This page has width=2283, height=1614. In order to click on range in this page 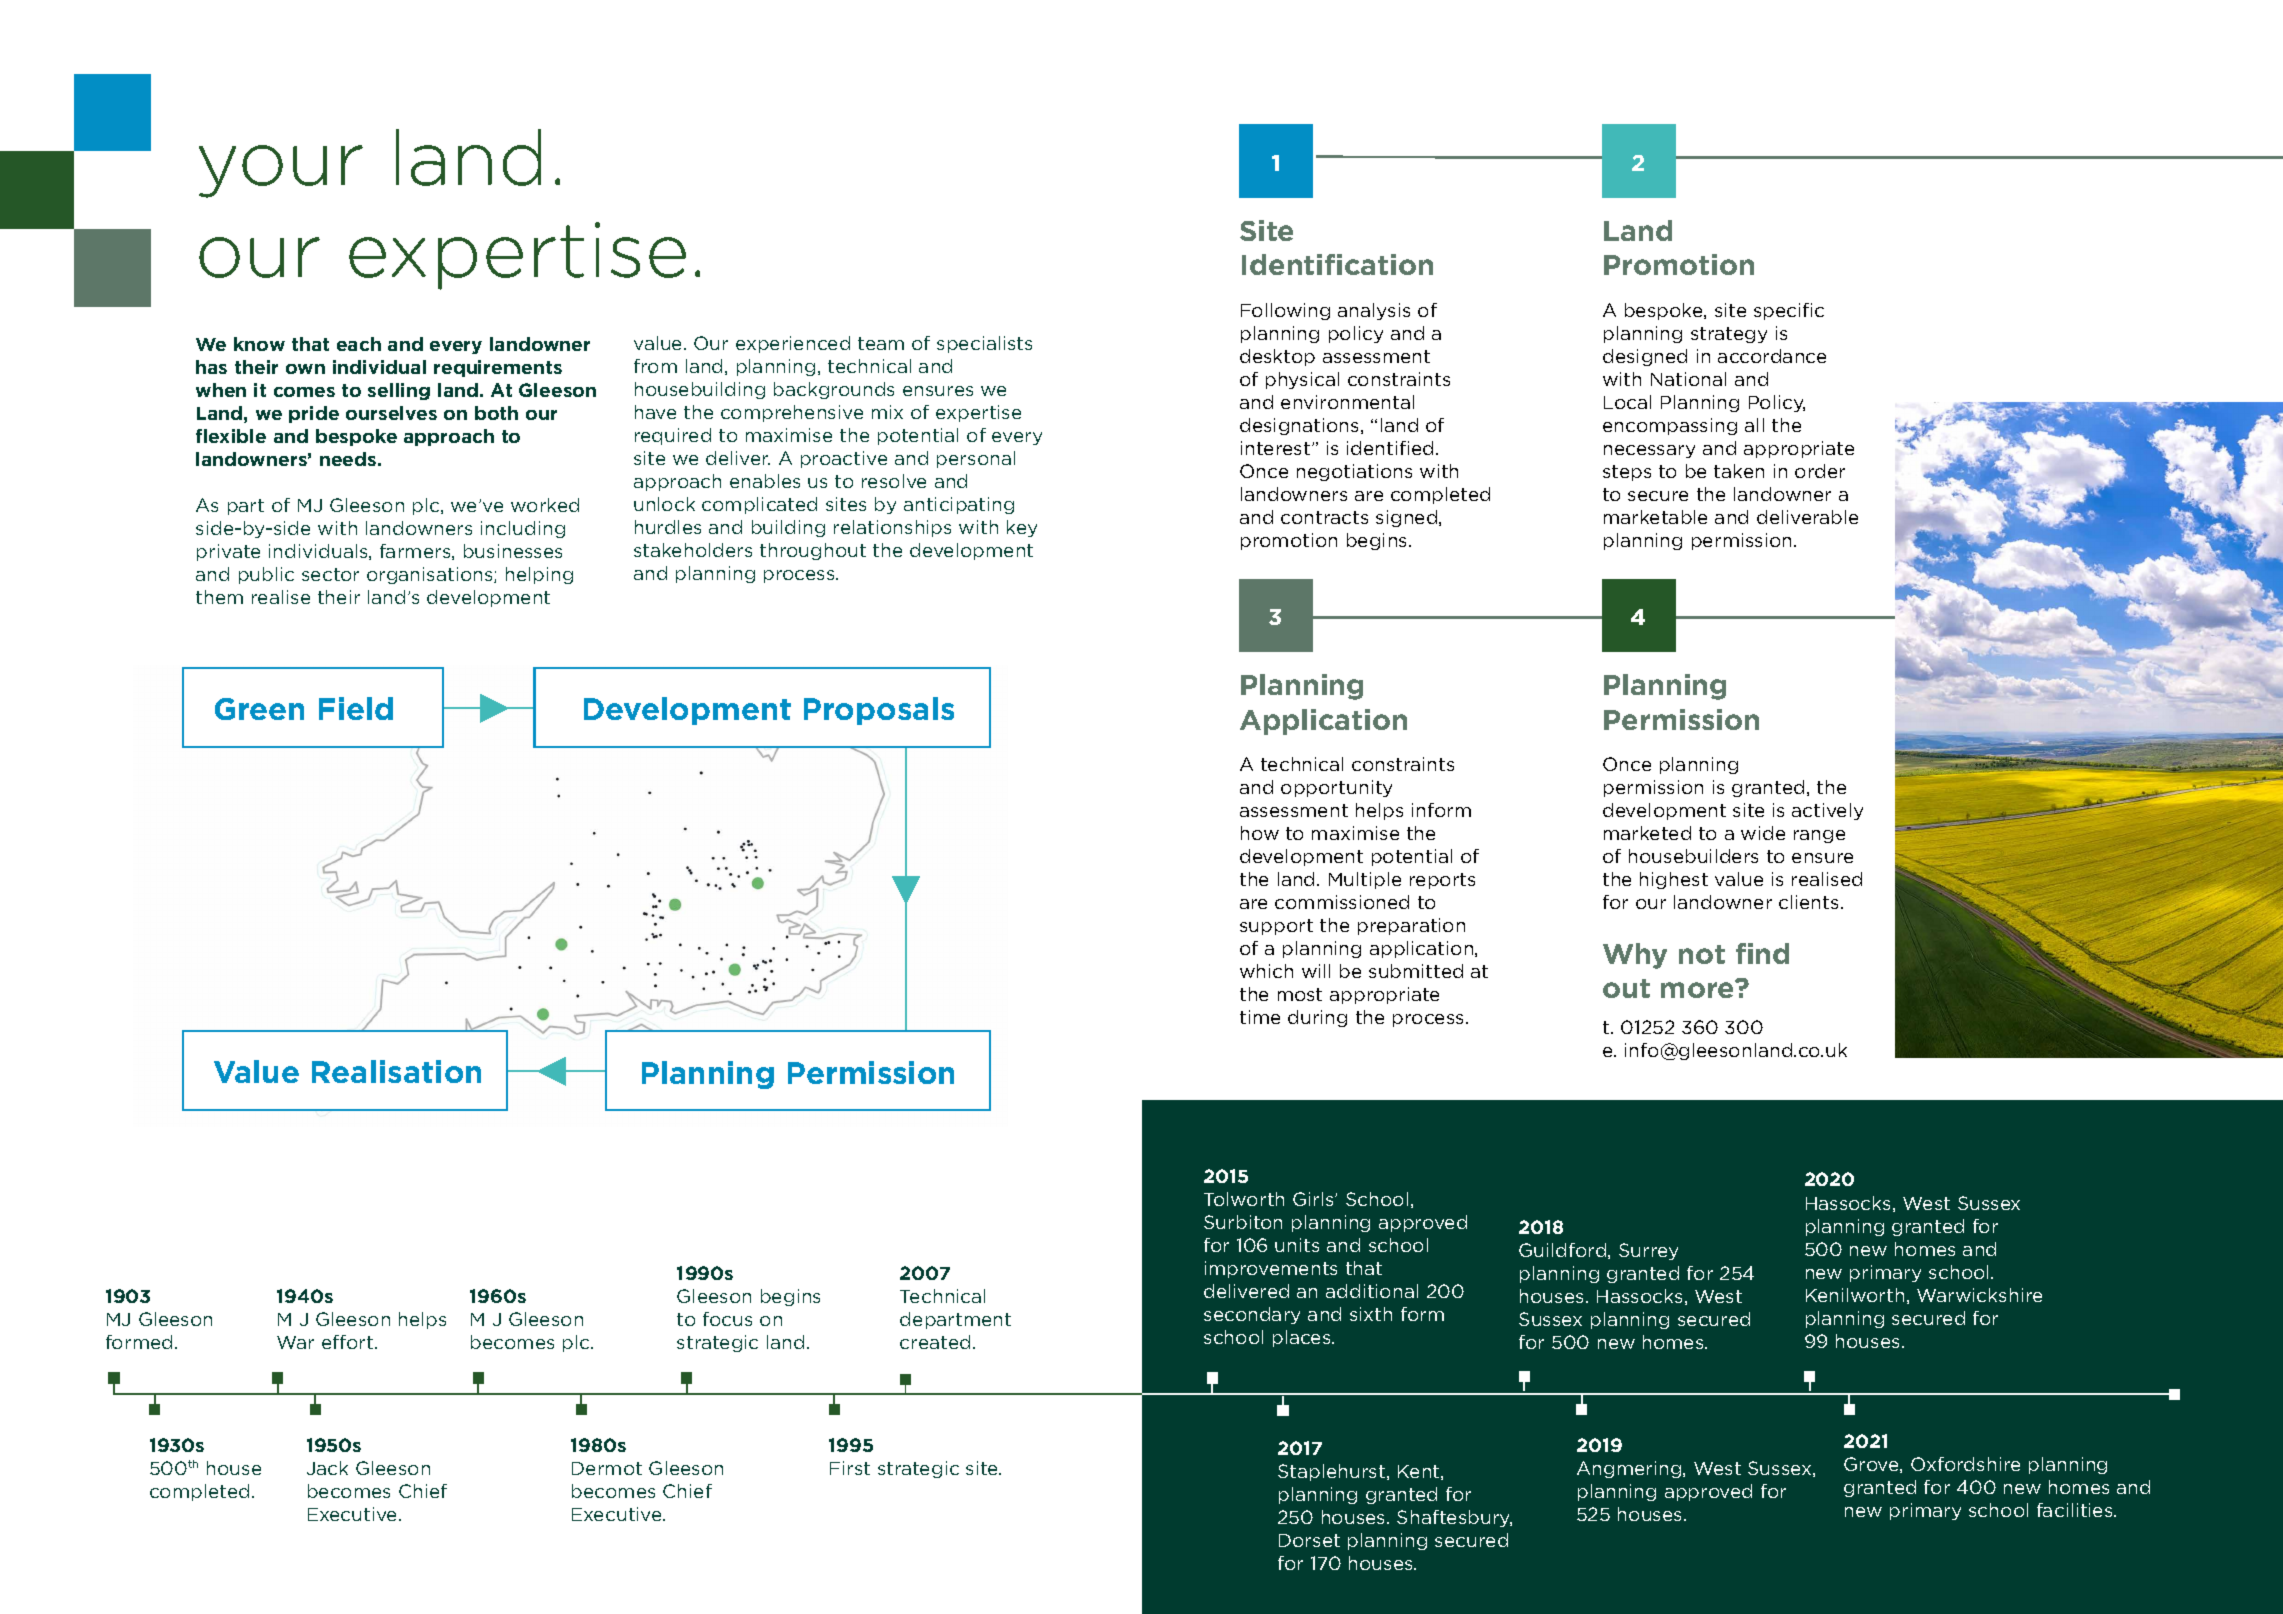, I will do `click(1819, 836)`.
